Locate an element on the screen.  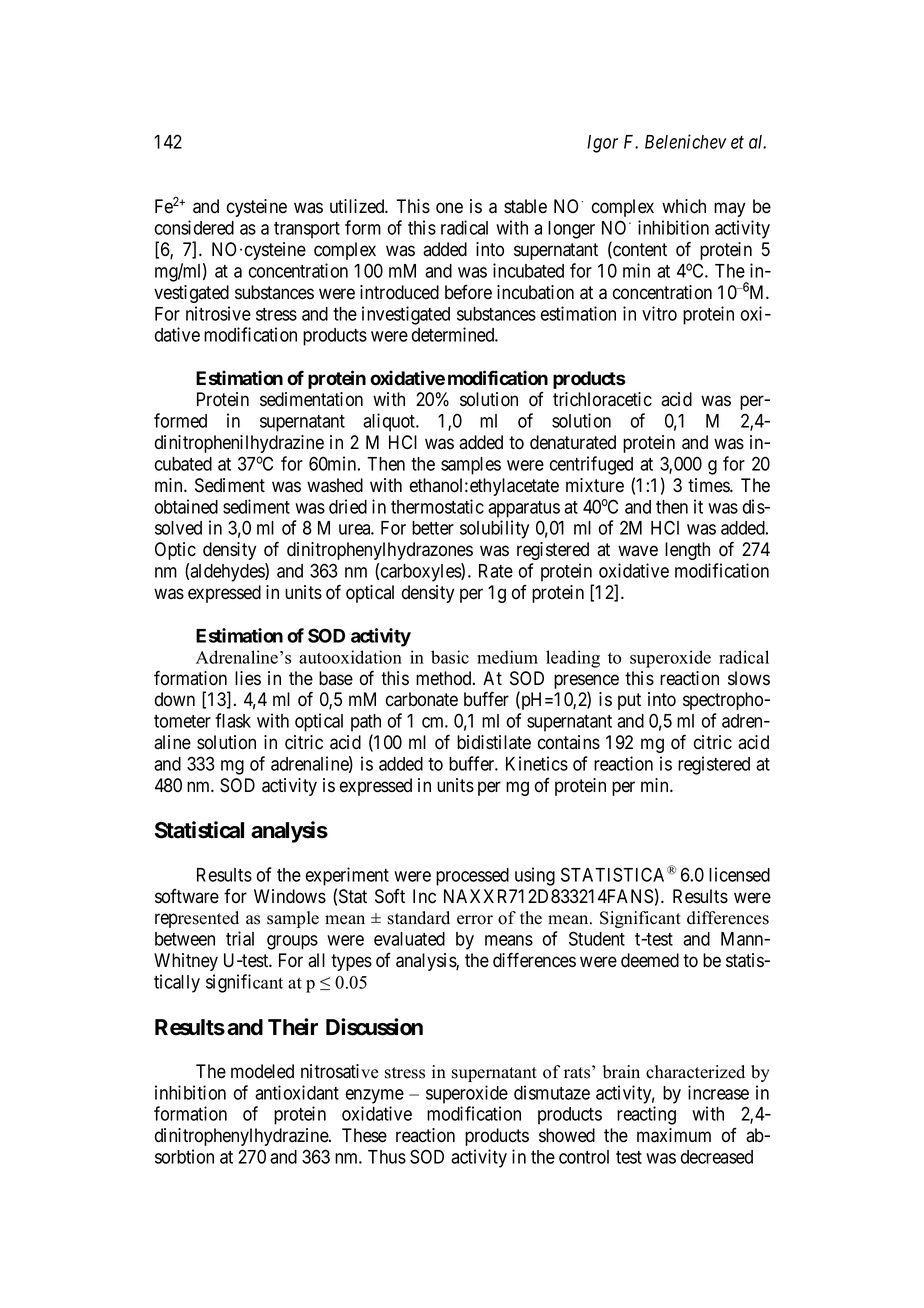
modeled is located at coordinates (262, 1071).
